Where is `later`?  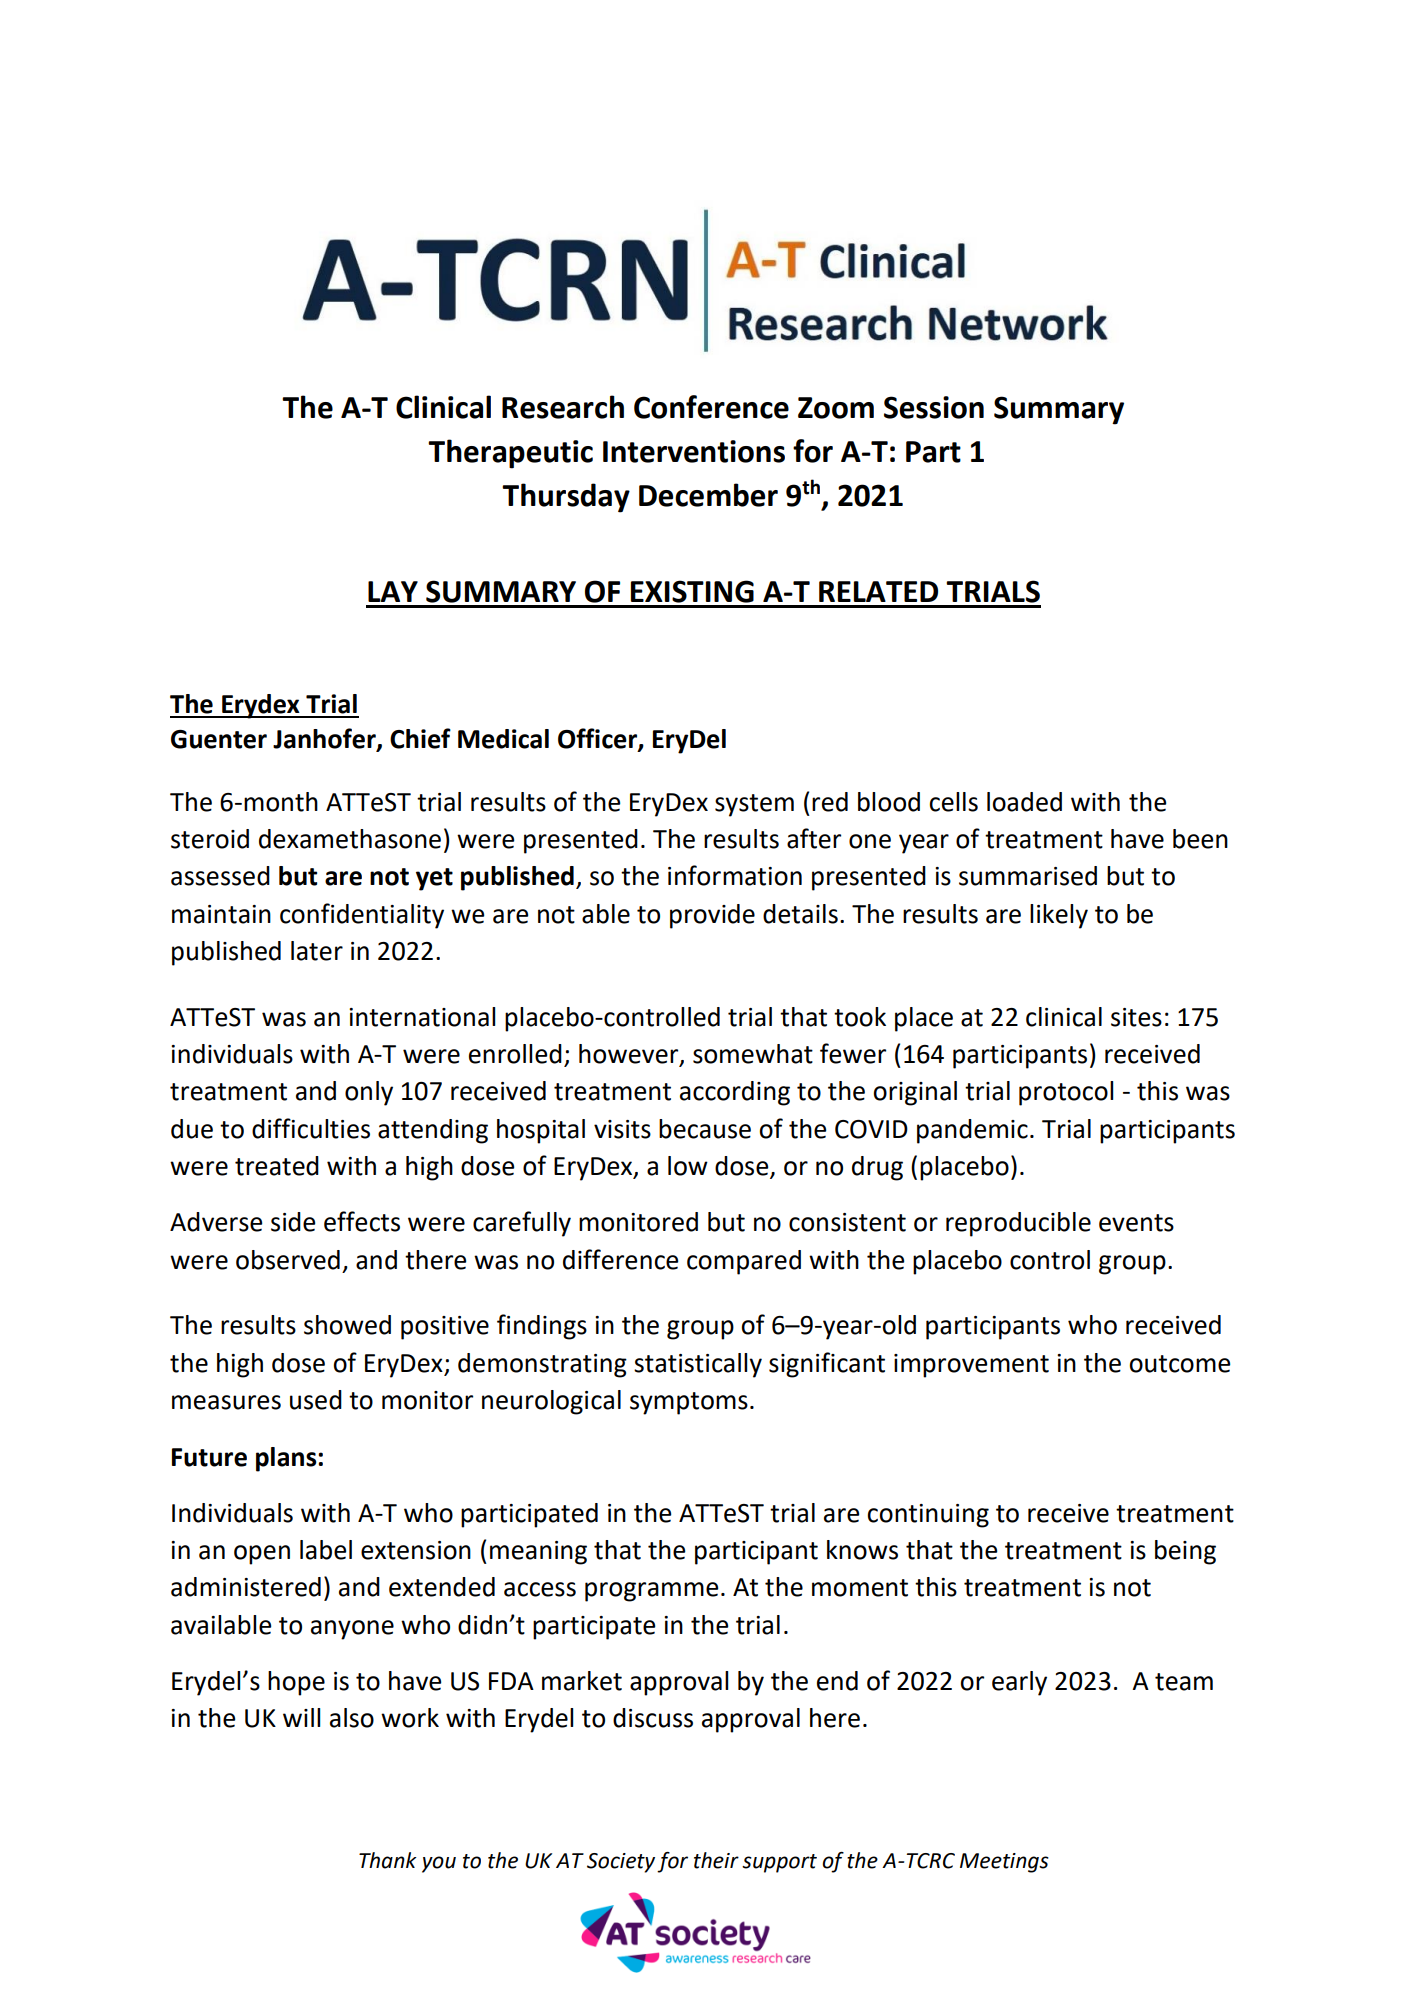 later is located at coordinates (317, 951).
